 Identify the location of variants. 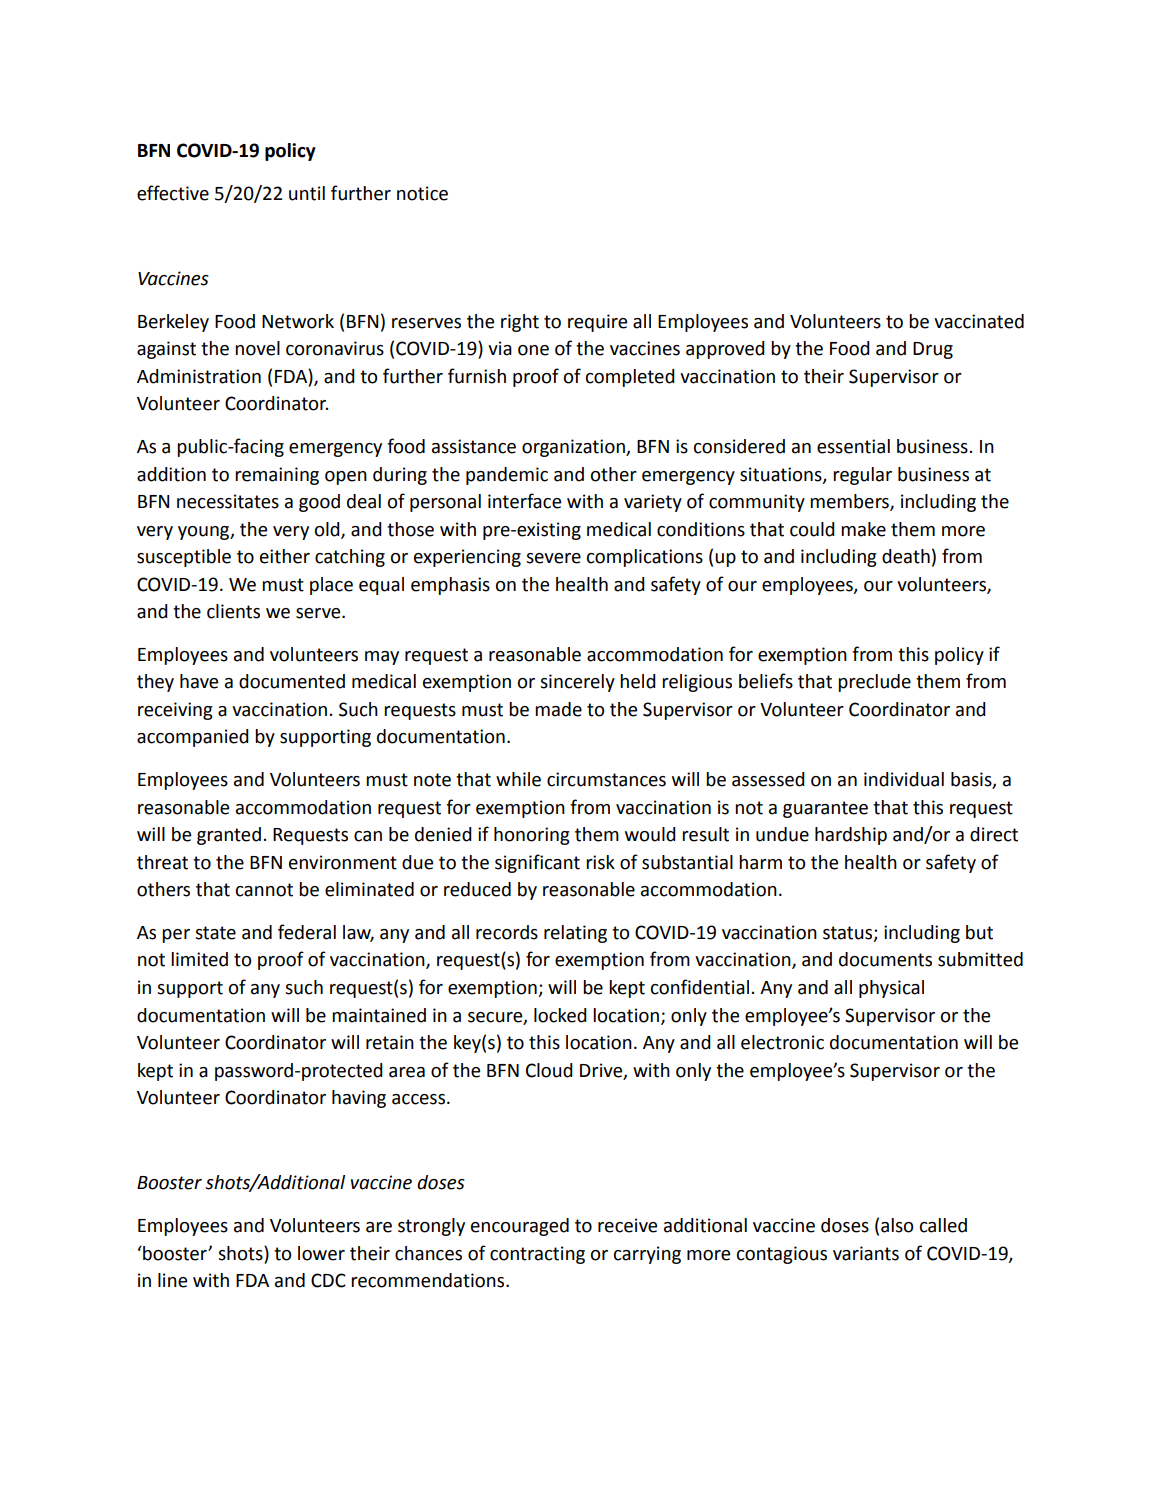
(866, 1253).
